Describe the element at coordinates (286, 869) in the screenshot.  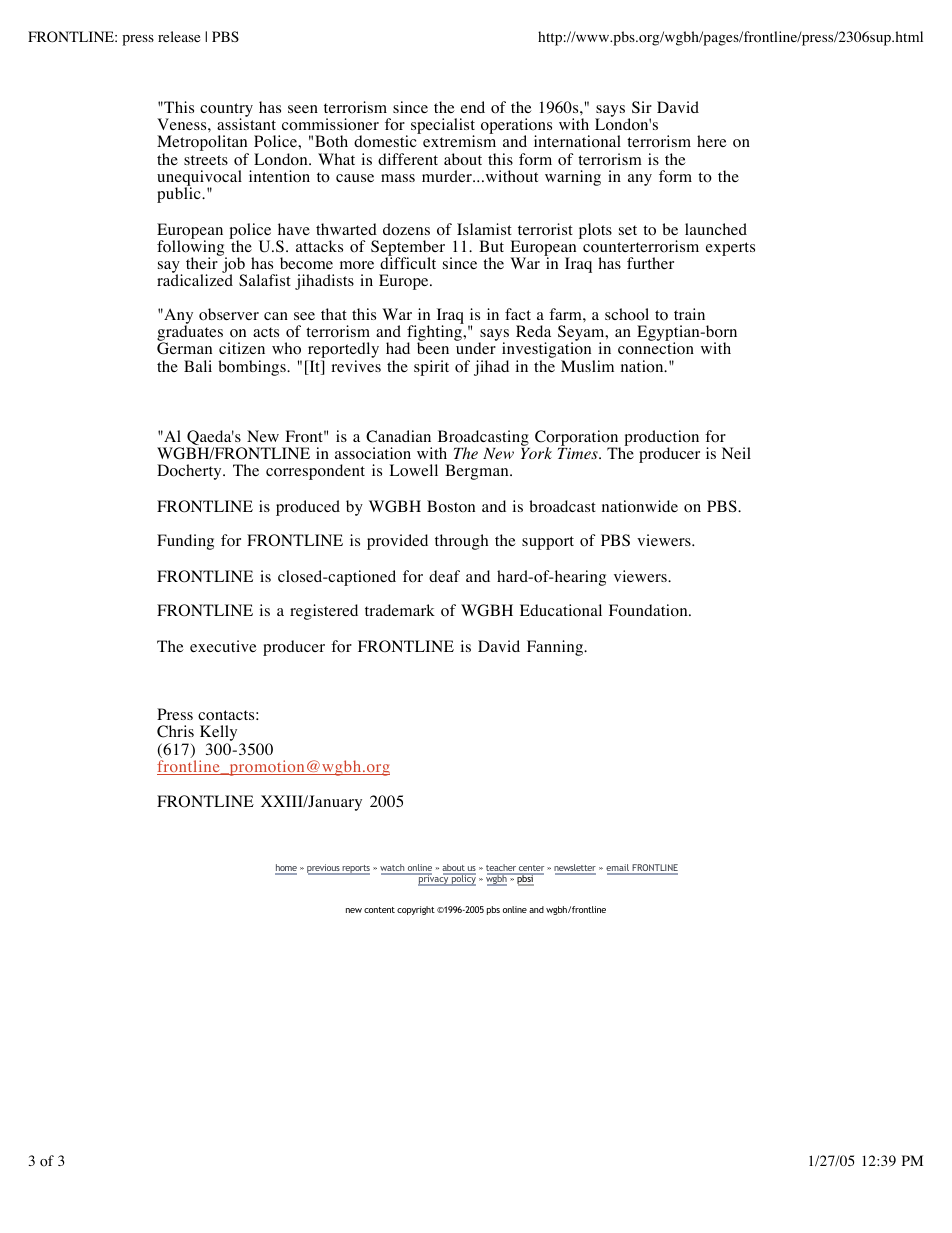
I see `home` at that location.
